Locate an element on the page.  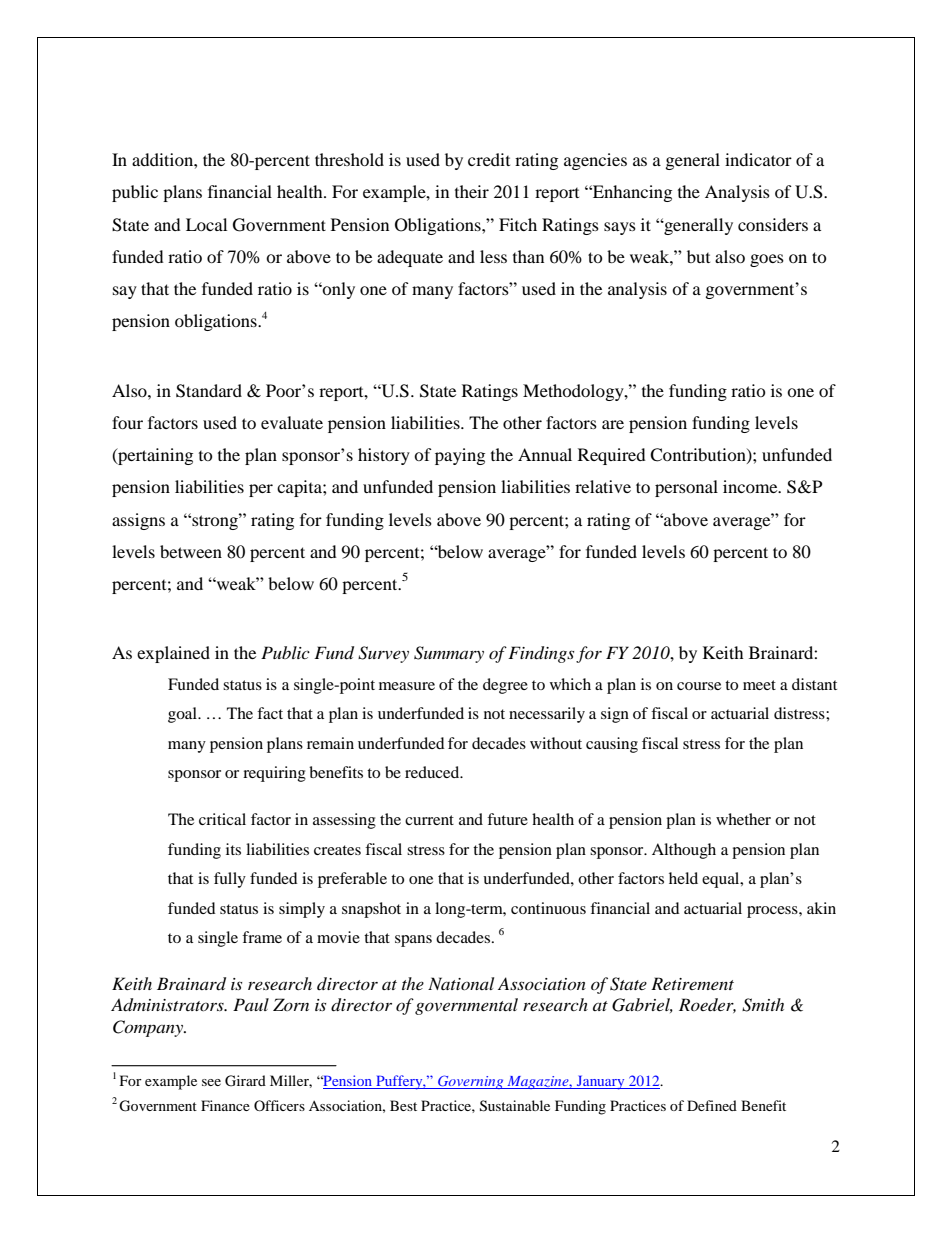
indicator is located at coordinates (758, 159).
